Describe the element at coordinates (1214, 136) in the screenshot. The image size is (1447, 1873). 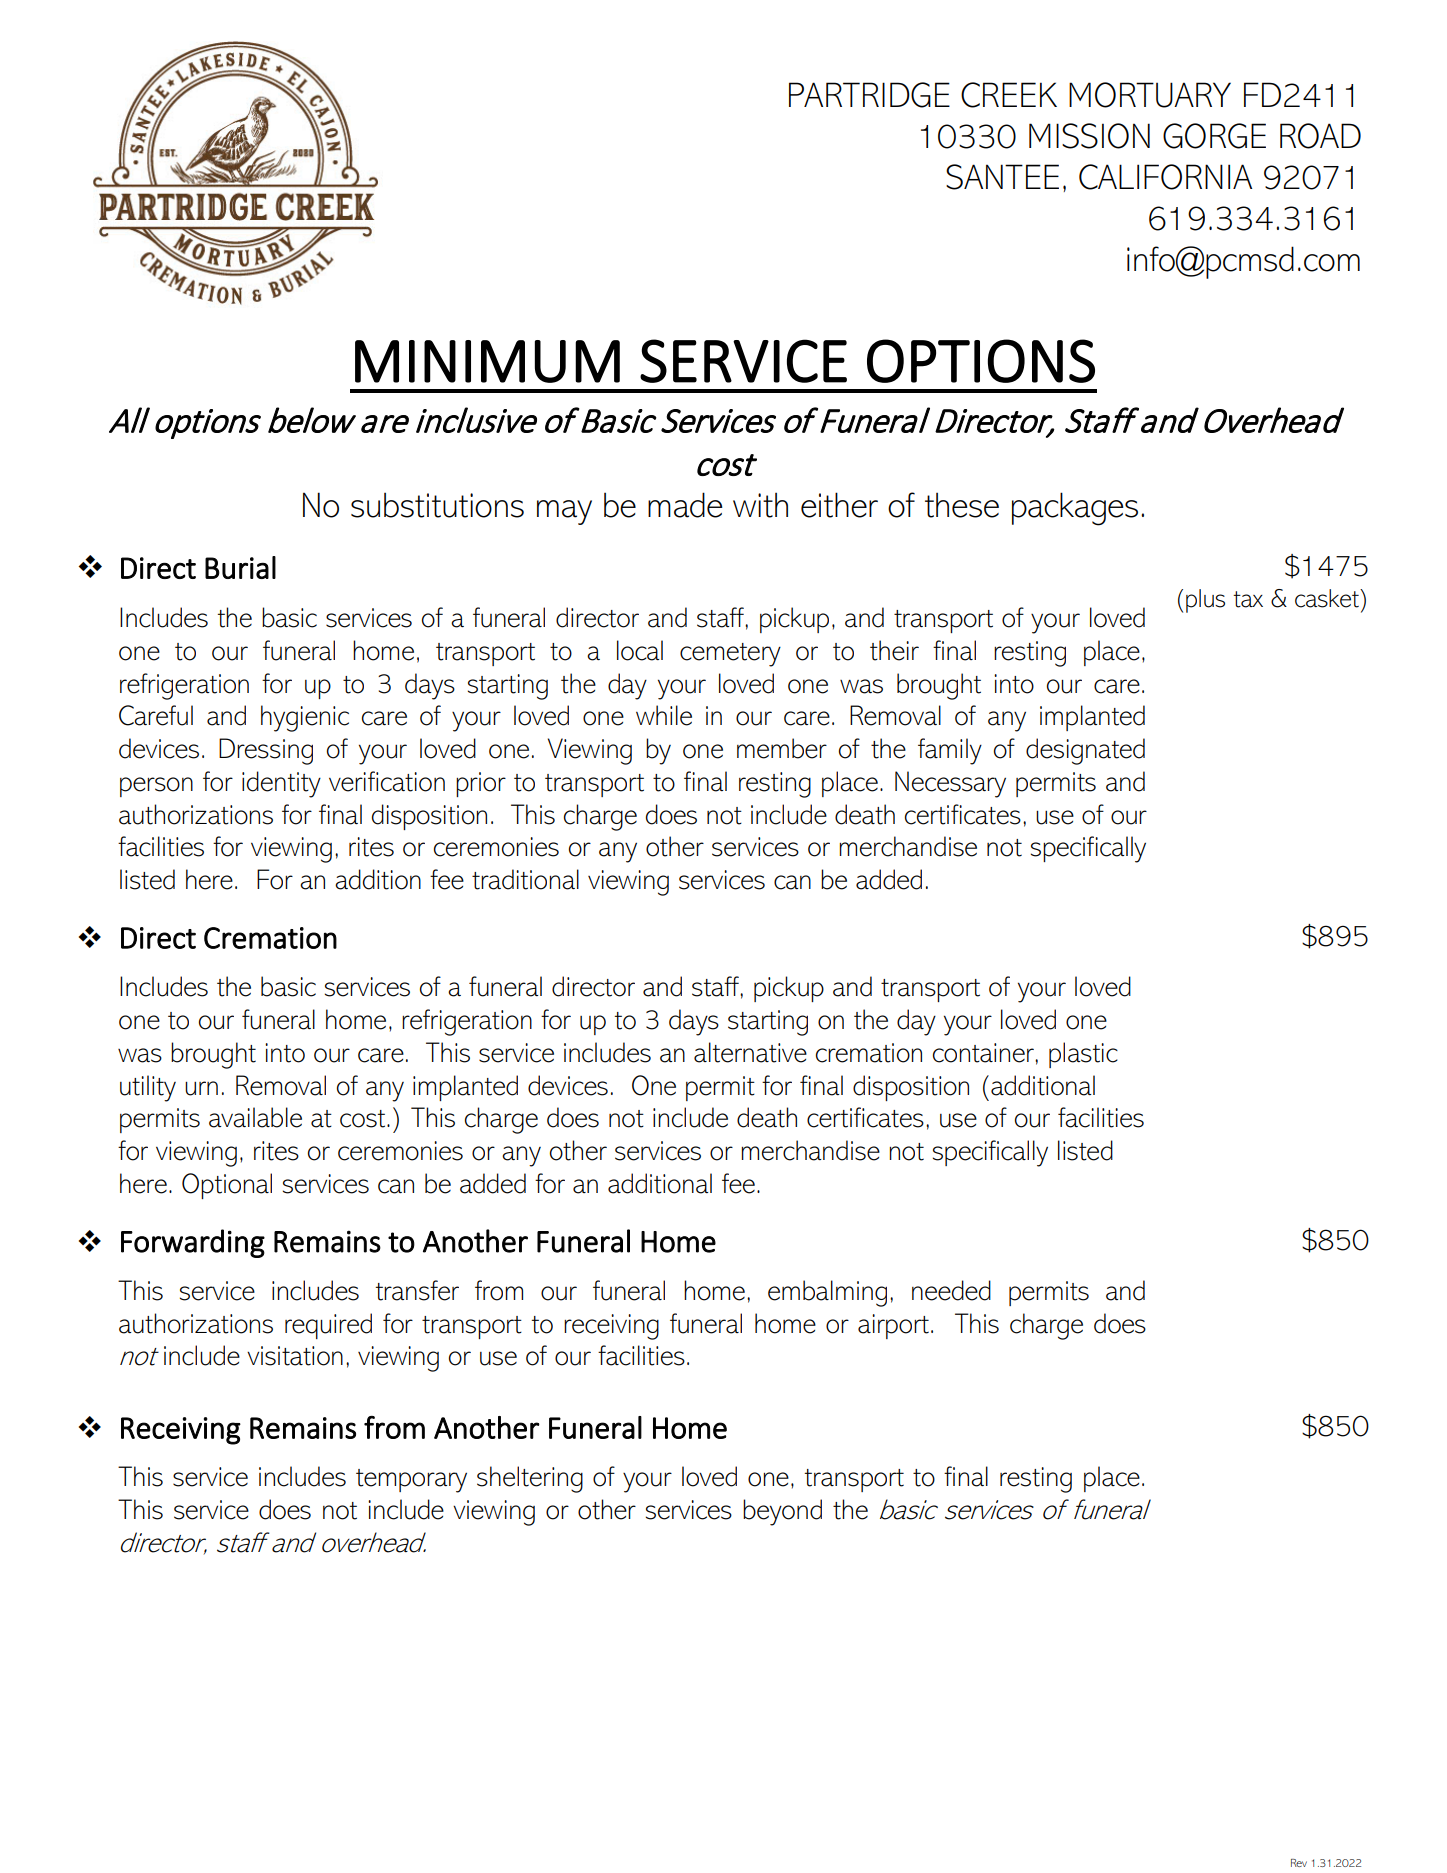
I see `GORGE` at that location.
